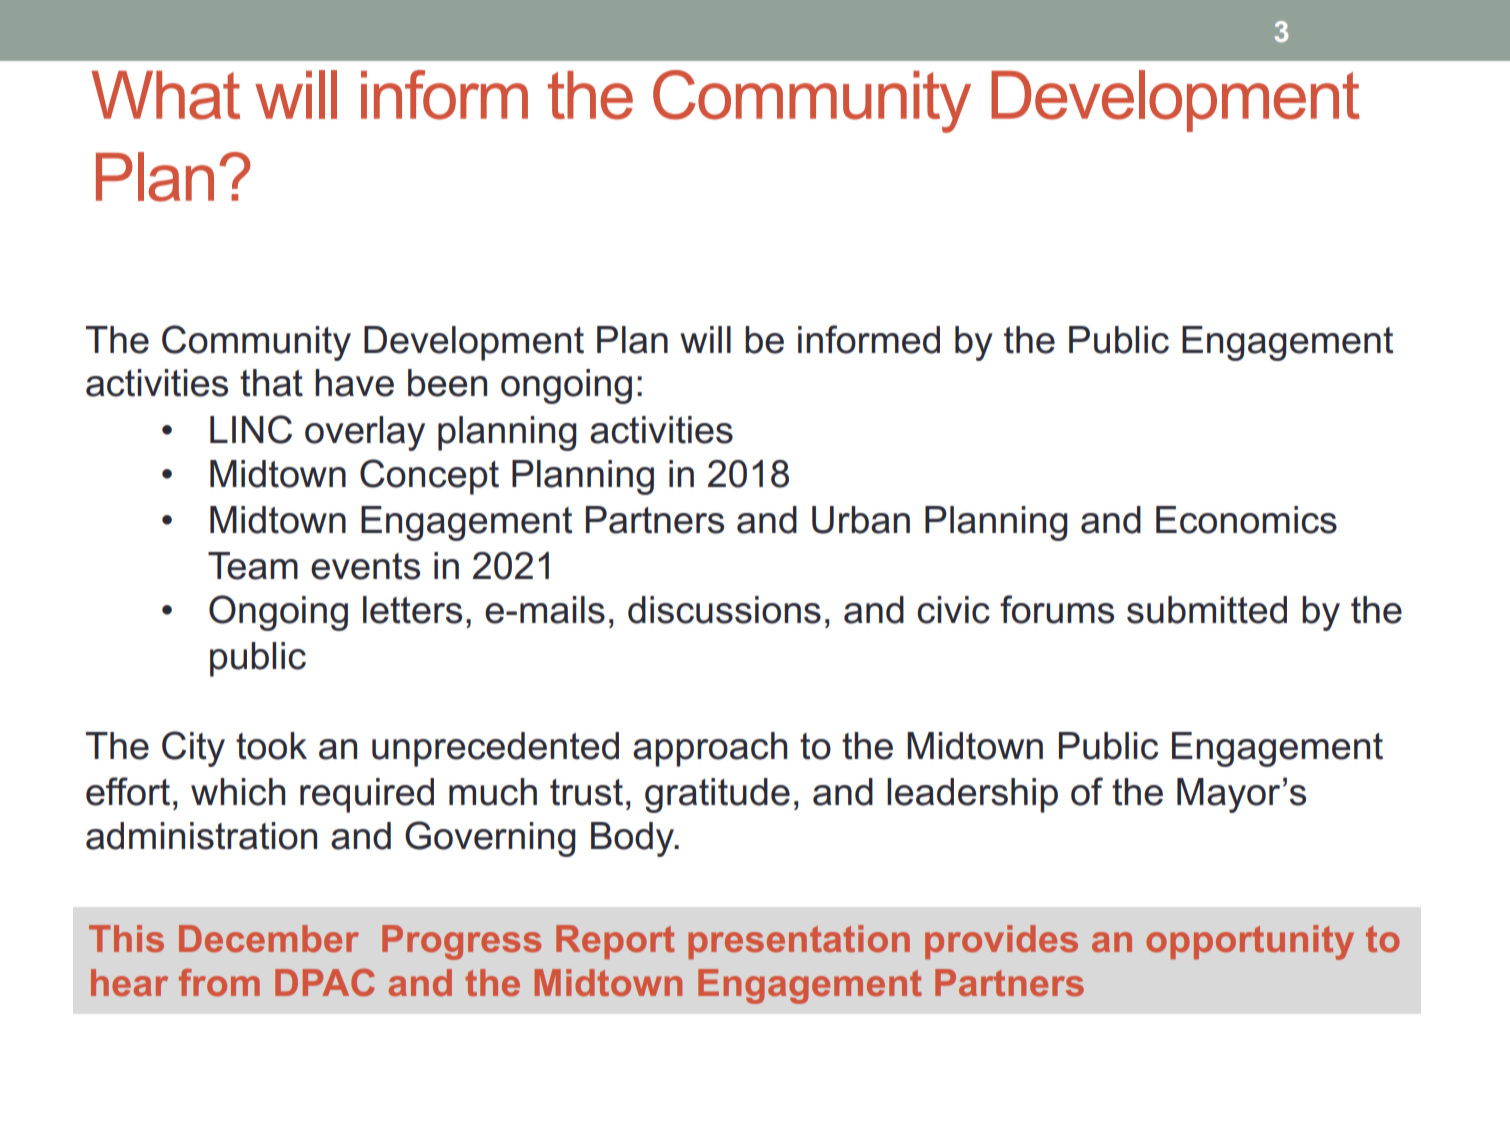  What do you see at coordinates (253, 566) in the screenshot?
I see `Team` at bounding box center [253, 566].
